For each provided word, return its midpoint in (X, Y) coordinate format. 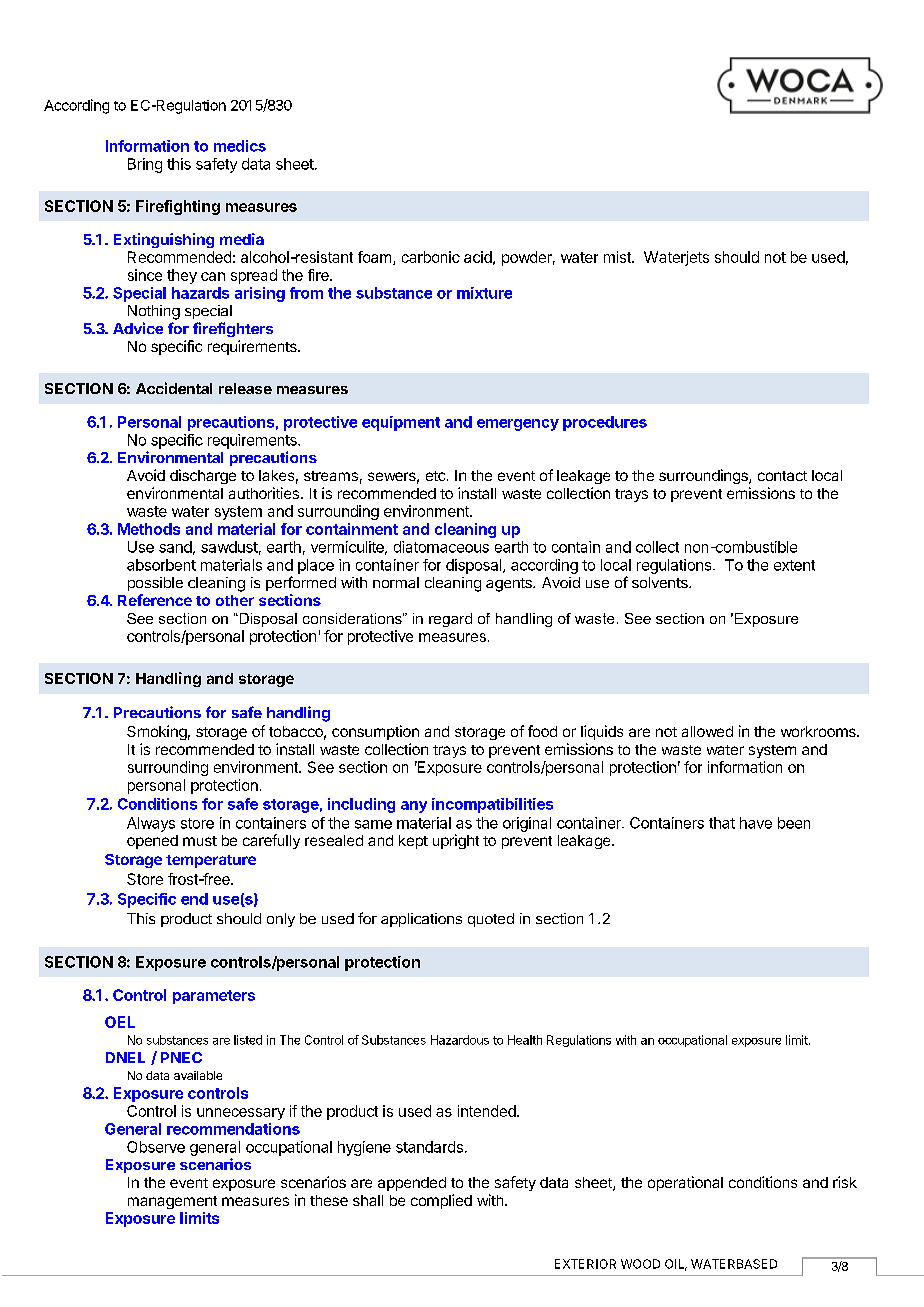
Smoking (157, 732)
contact (782, 476)
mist (618, 257)
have (756, 823)
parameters (214, 997)
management (172, 1202)
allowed (707, 731)
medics (240, 146)
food (542, 731)
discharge (203, 476)
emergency (518, 425)
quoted (491, 920)
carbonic (431, 257)
